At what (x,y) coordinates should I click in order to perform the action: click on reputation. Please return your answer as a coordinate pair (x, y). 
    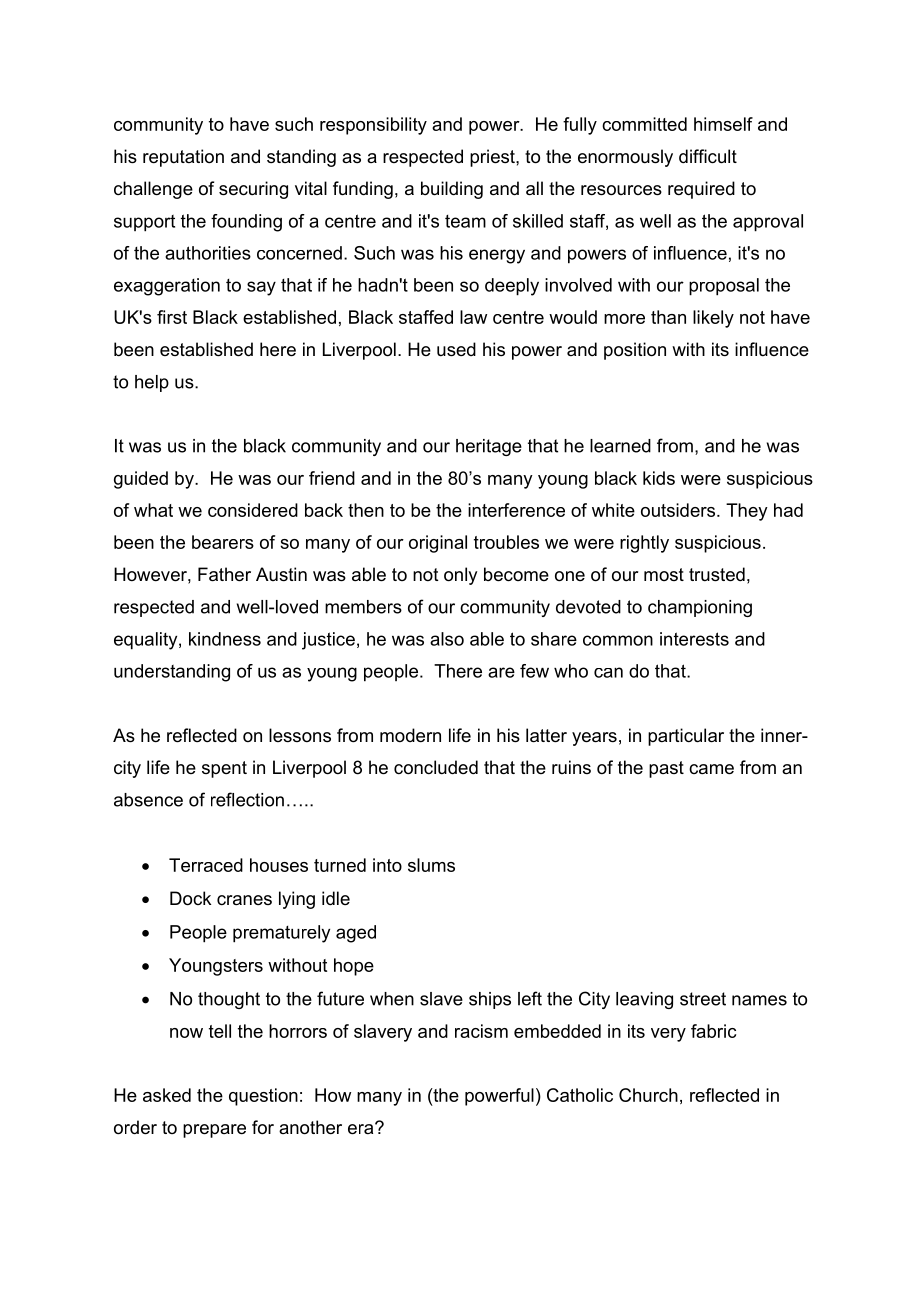
    Looking at the image, I should click on (183, 158).
